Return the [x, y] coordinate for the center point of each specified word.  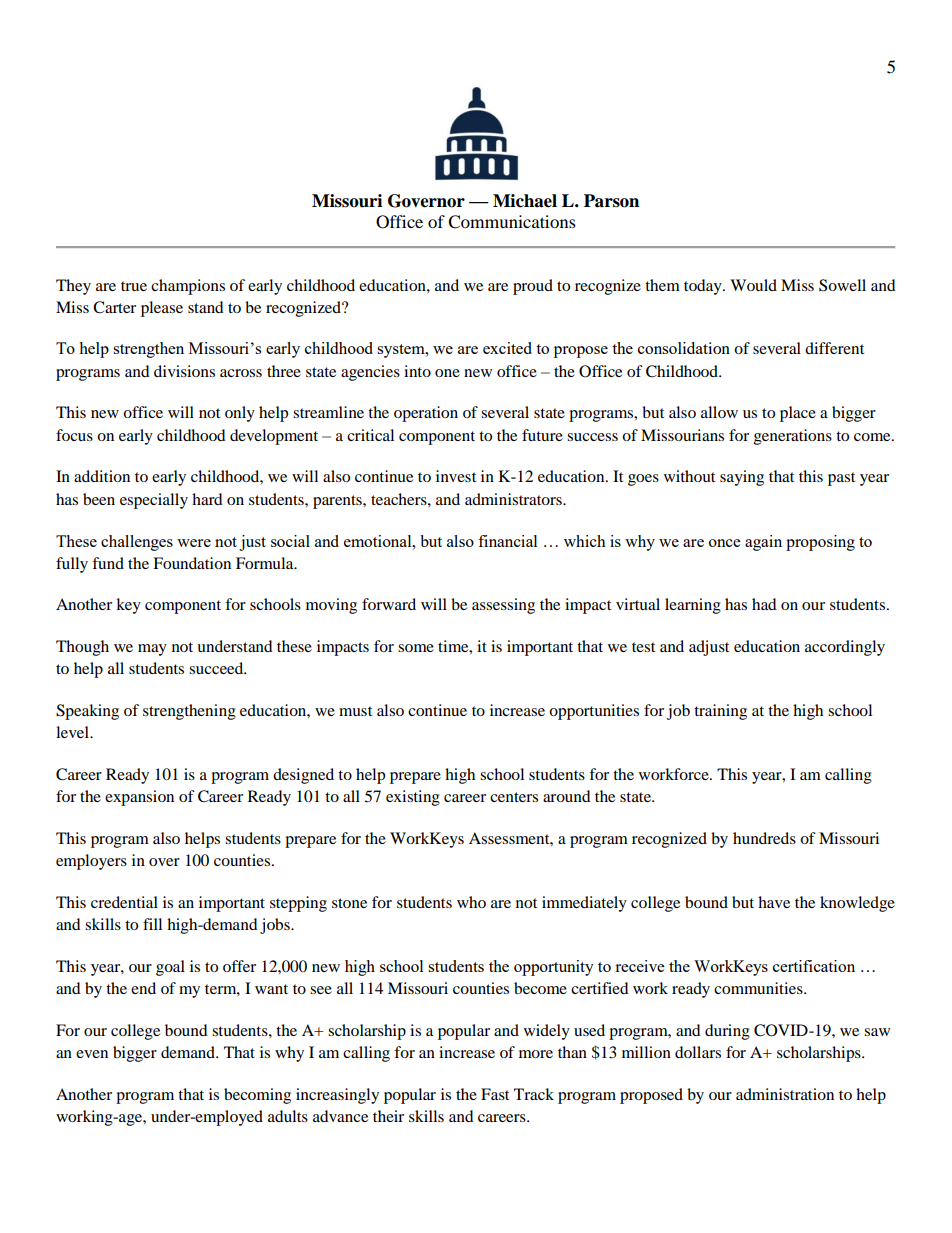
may [152, 650]
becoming [257, 1096]
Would [753, 285]
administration [785, 1094]
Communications [512, 222]
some [416, 648]
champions [188, 287]
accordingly [845, 648]
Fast [495, 1094]
